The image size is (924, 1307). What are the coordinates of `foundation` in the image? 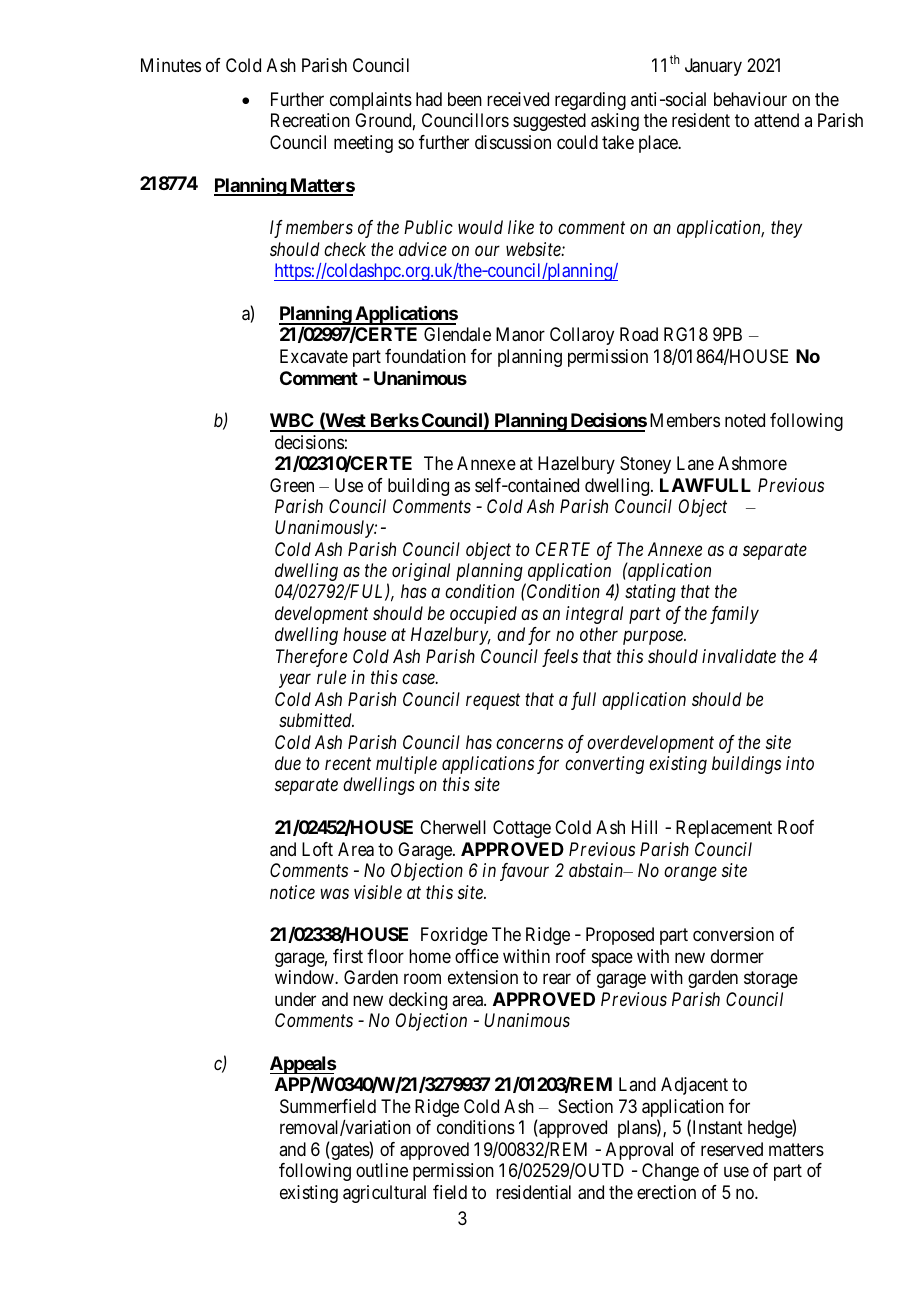 It's located at (425, 356).
